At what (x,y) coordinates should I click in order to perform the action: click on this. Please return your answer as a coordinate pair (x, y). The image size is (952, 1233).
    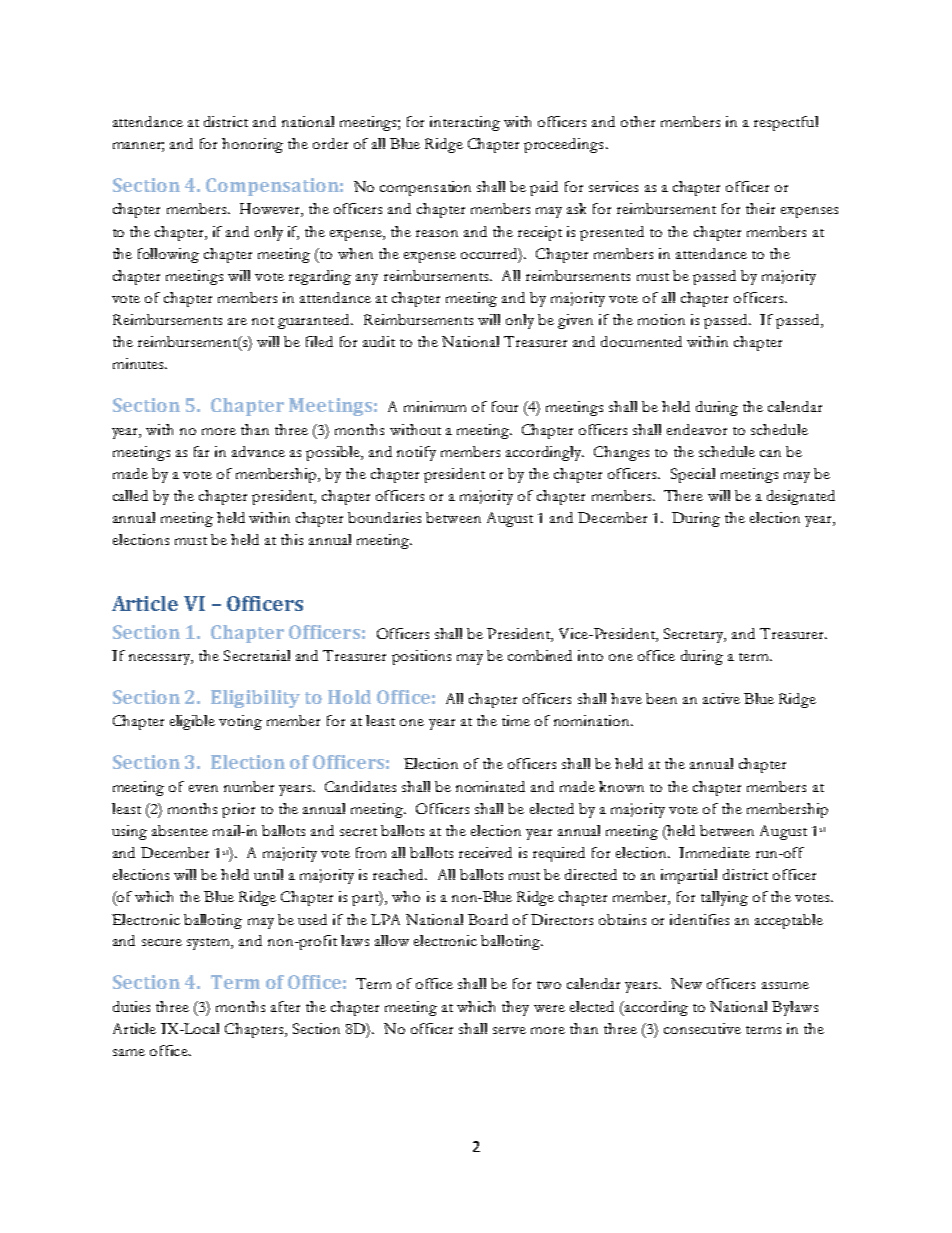
    Looking at the image, I should click on (292, 539).
